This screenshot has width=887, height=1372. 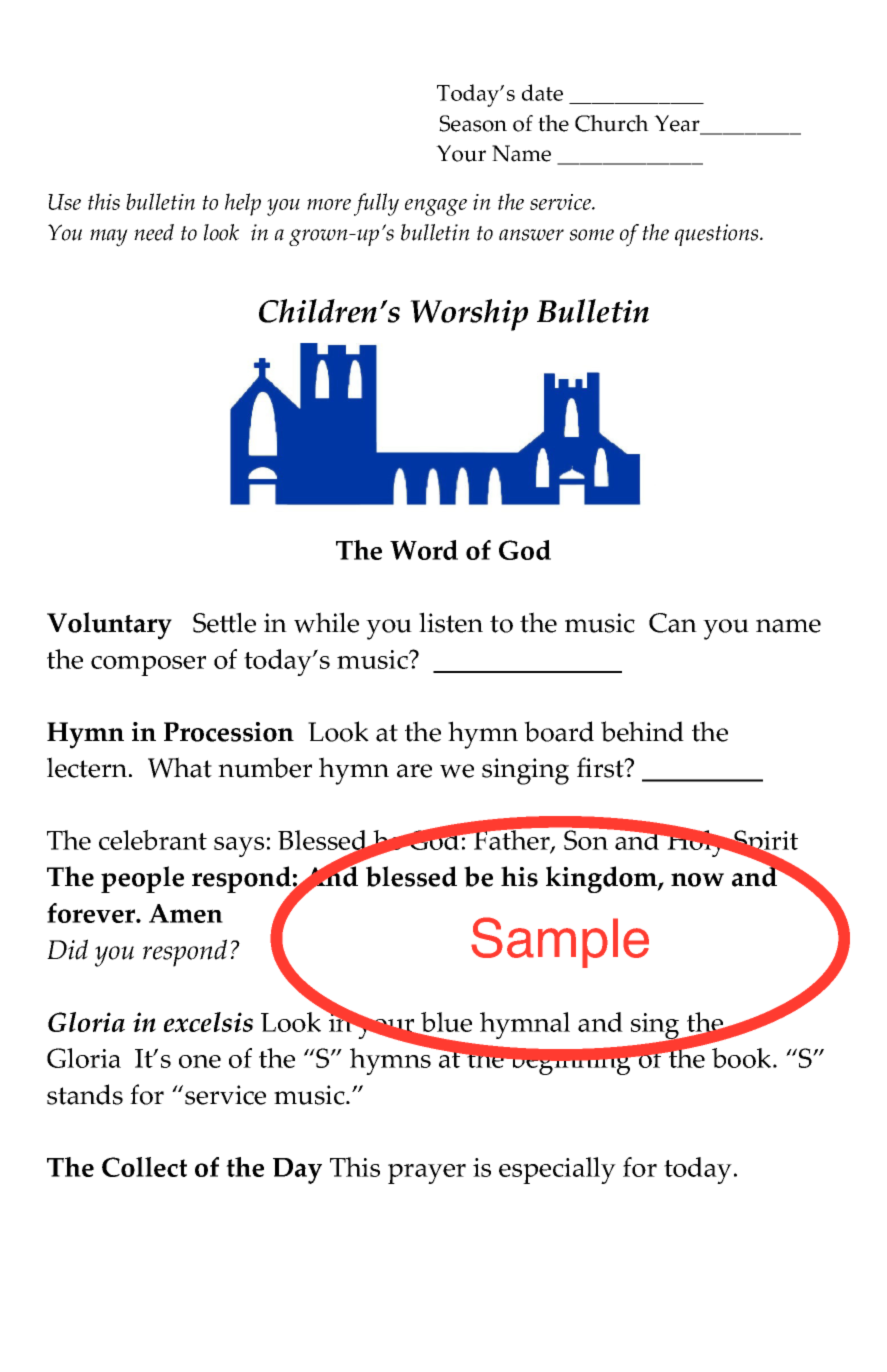 What do you see at coordinates (109, 626) in the screenshot?
I see `Voluntary` at bounding box center [109, 626].
